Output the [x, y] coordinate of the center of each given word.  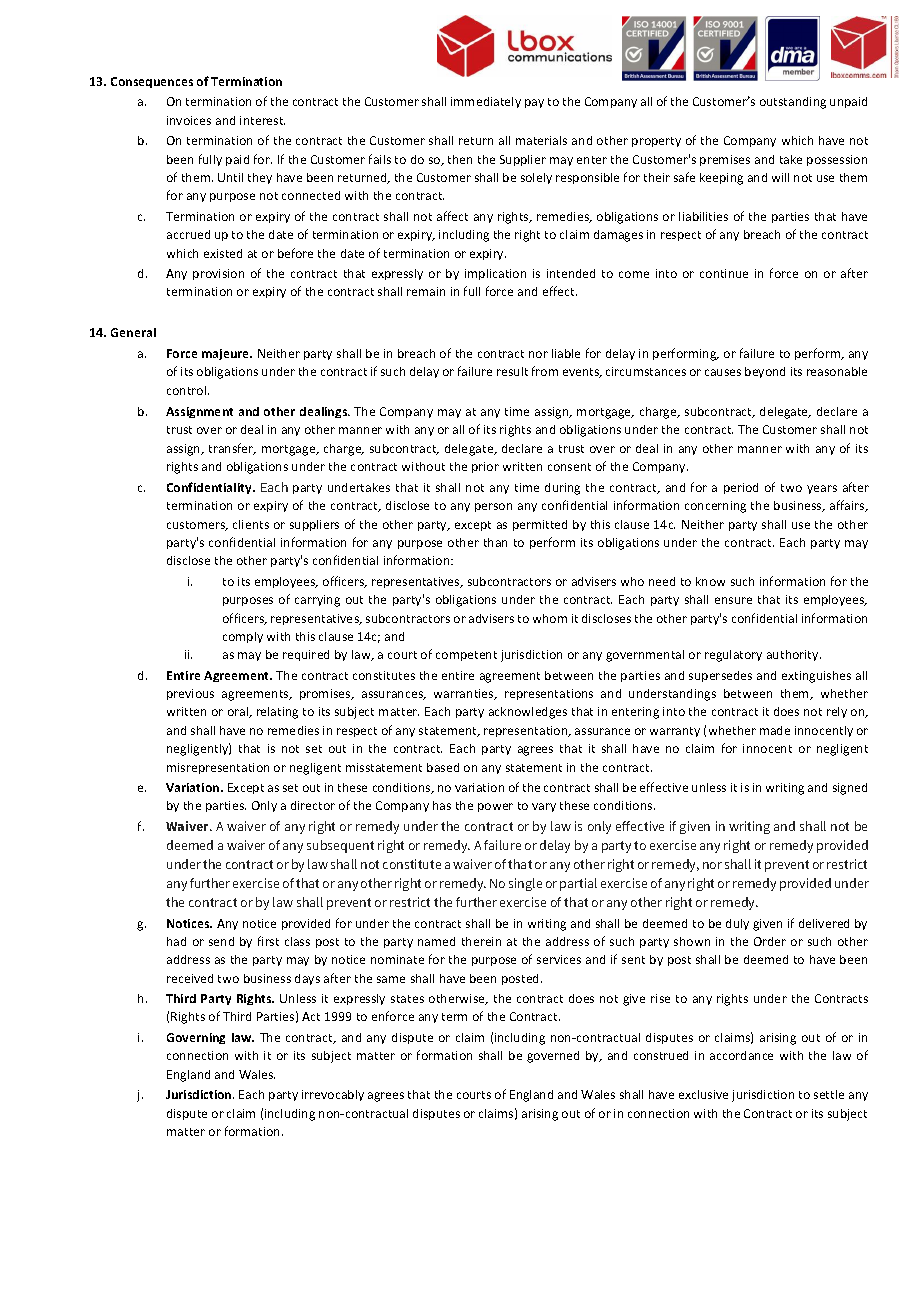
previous [190, 694]
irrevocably [333, 1095]
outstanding [793, 103]
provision [218, 274]
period [741, 488]
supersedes [720, 676]
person [493, 507]
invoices [189, 120]
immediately [486, 102]
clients [251, 524]
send [221, 941]
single [525, 884]
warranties [465, 694]
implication [495, 274]
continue [724, 273]
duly [737, 924]
